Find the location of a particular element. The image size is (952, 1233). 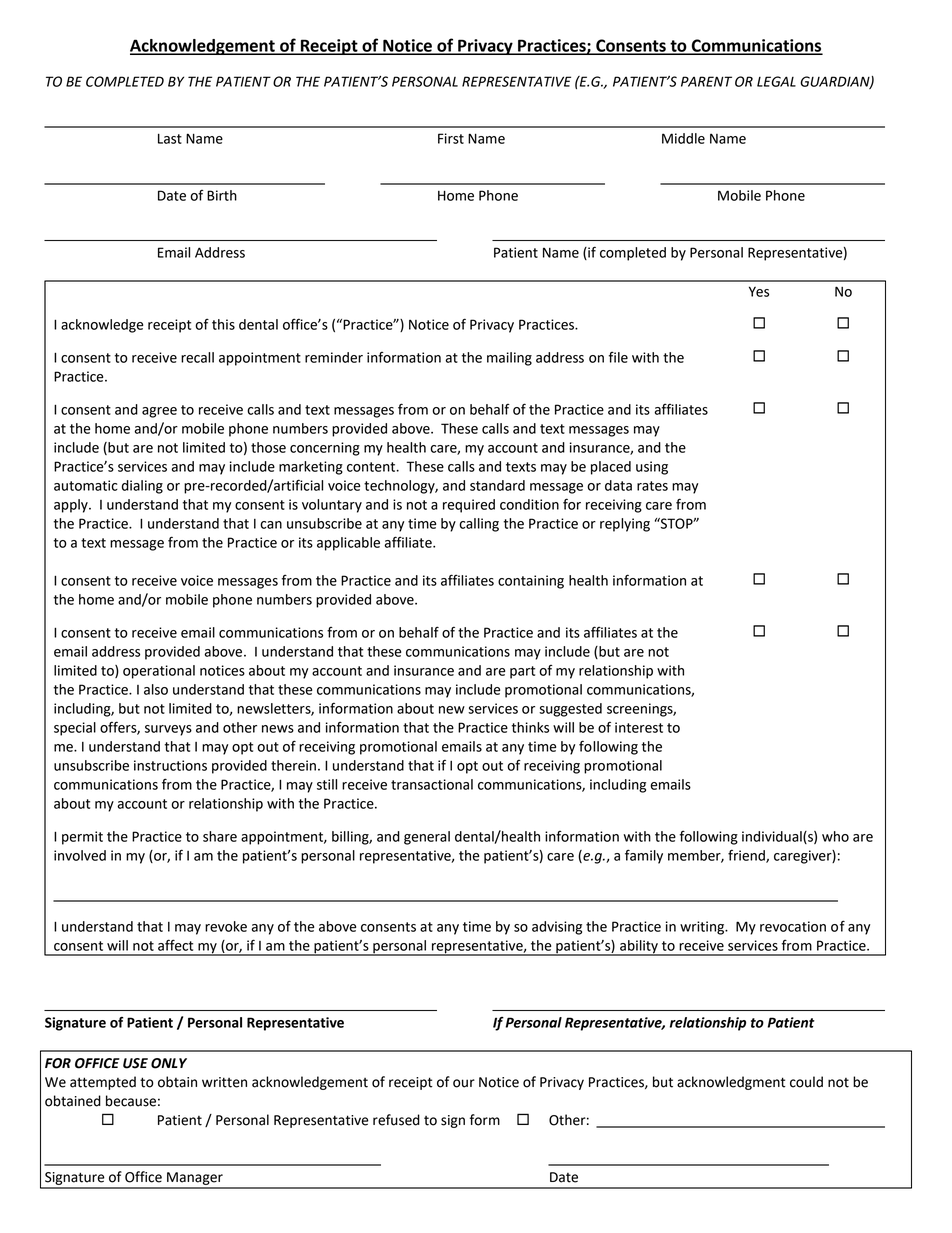

using is located at coordinates (652, 468).
